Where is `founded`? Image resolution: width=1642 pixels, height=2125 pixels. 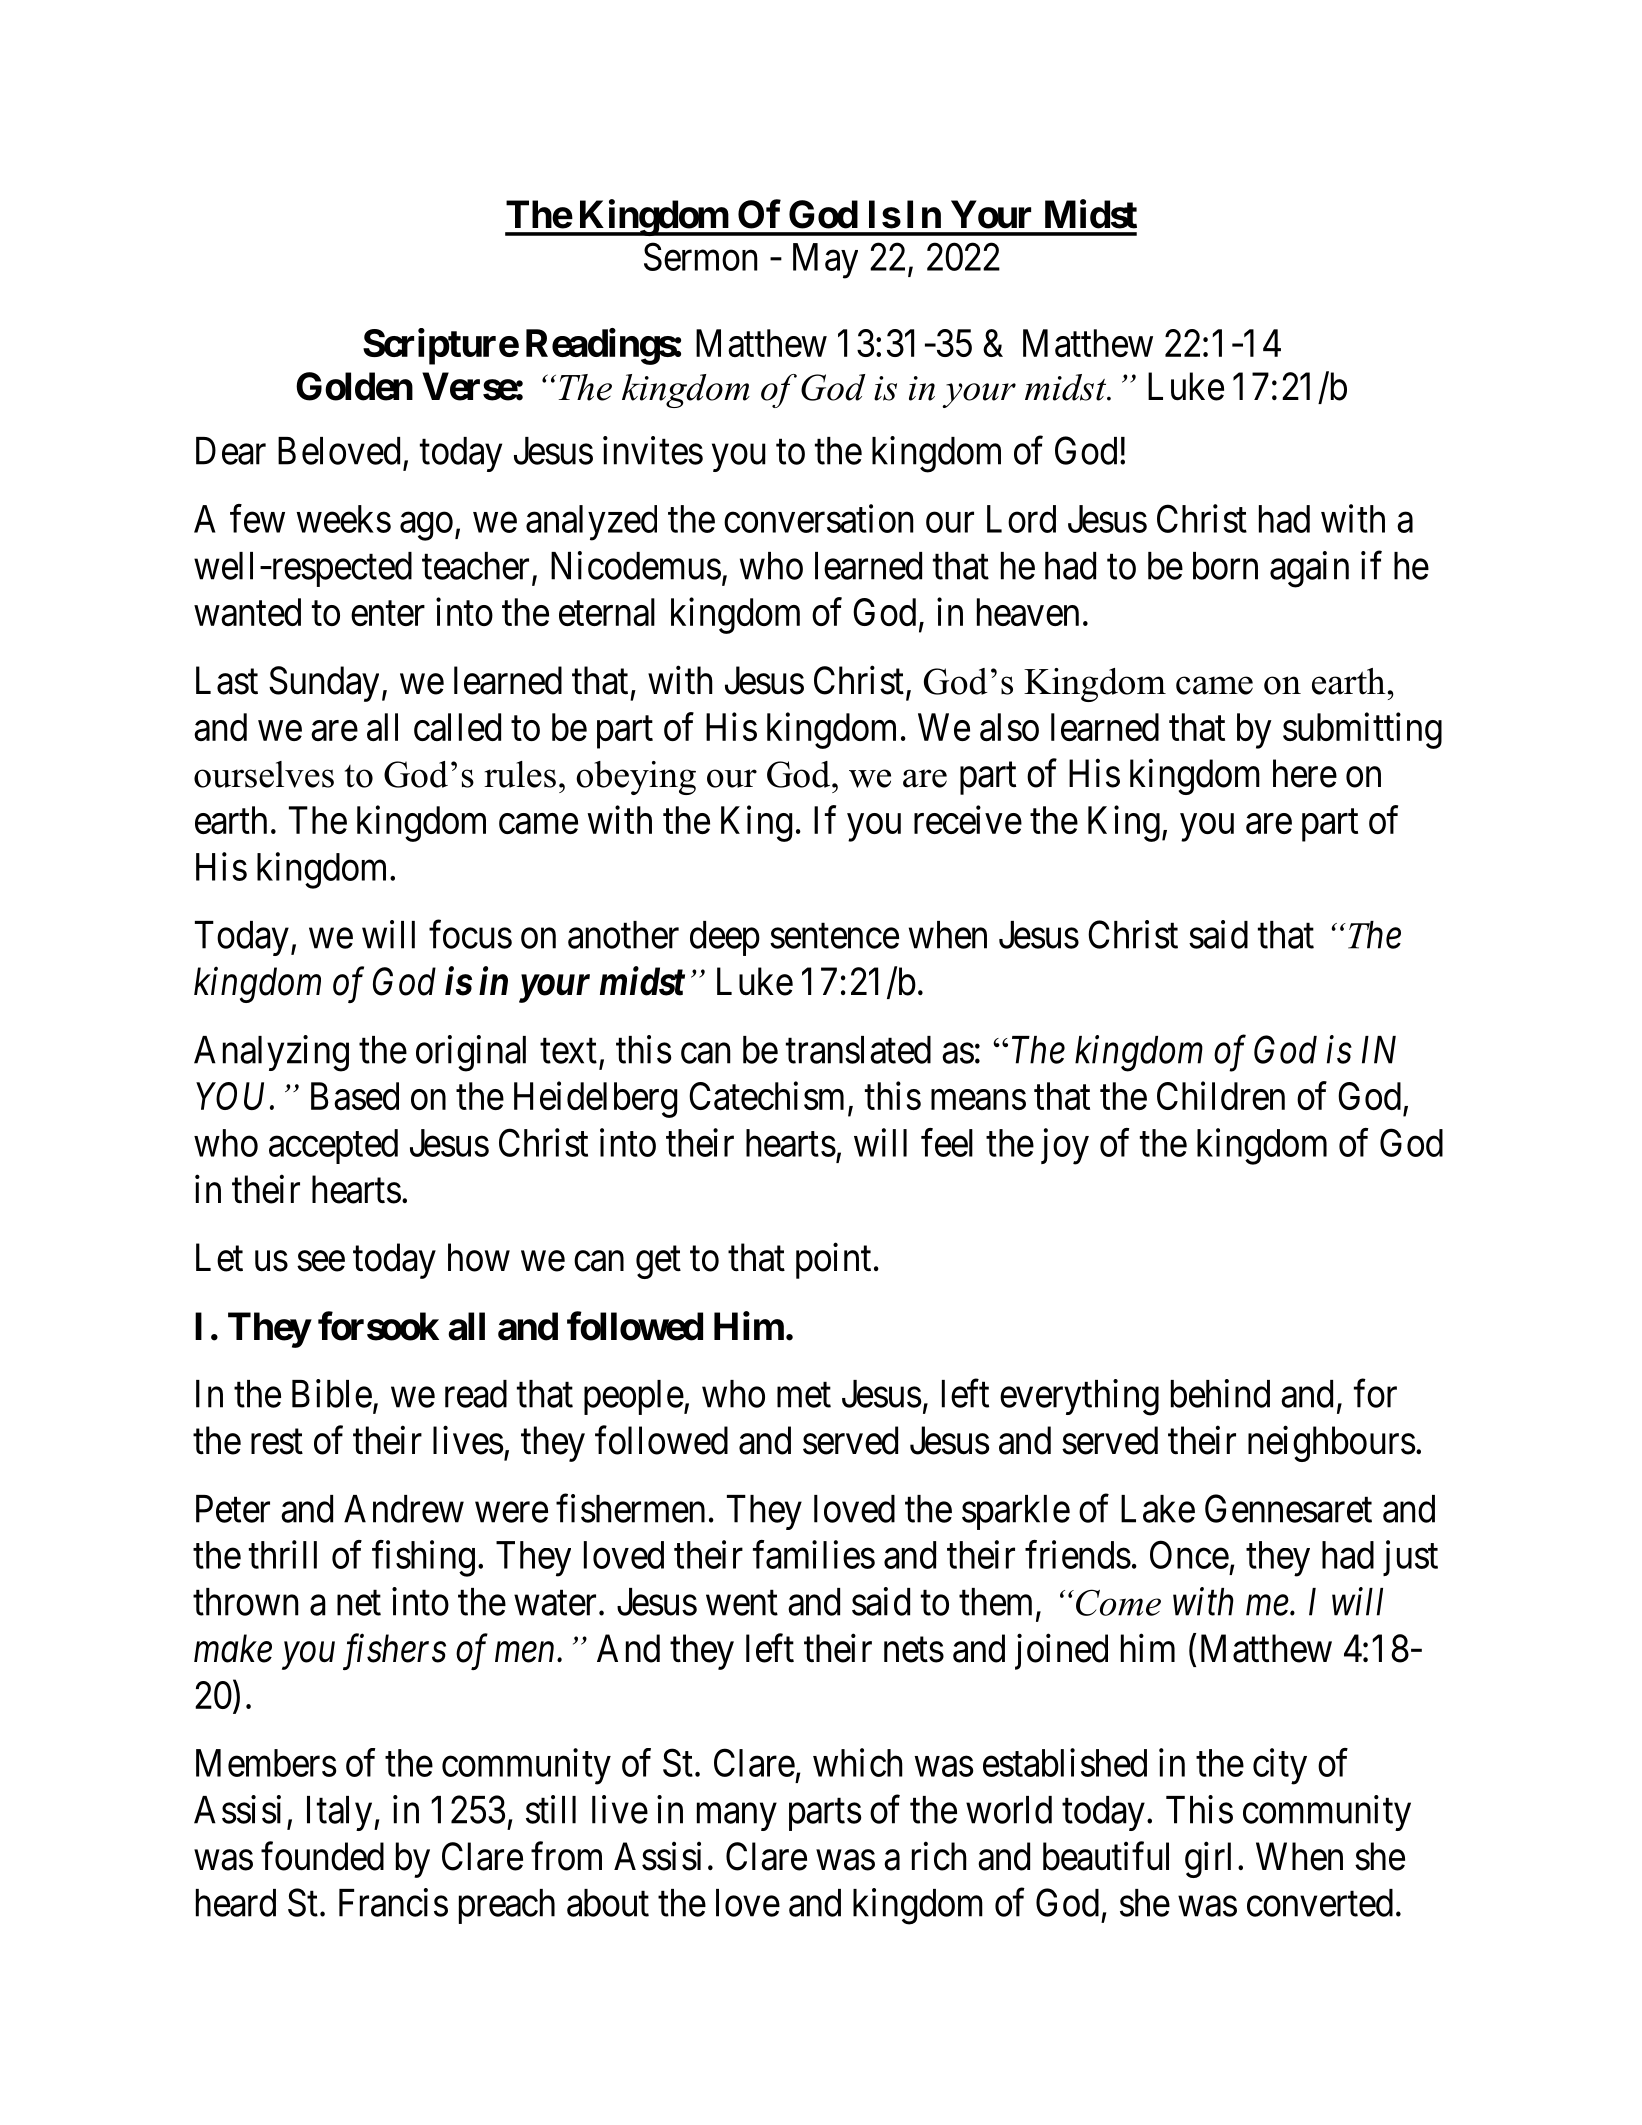 founded is located at coordinates (322, 1856).
